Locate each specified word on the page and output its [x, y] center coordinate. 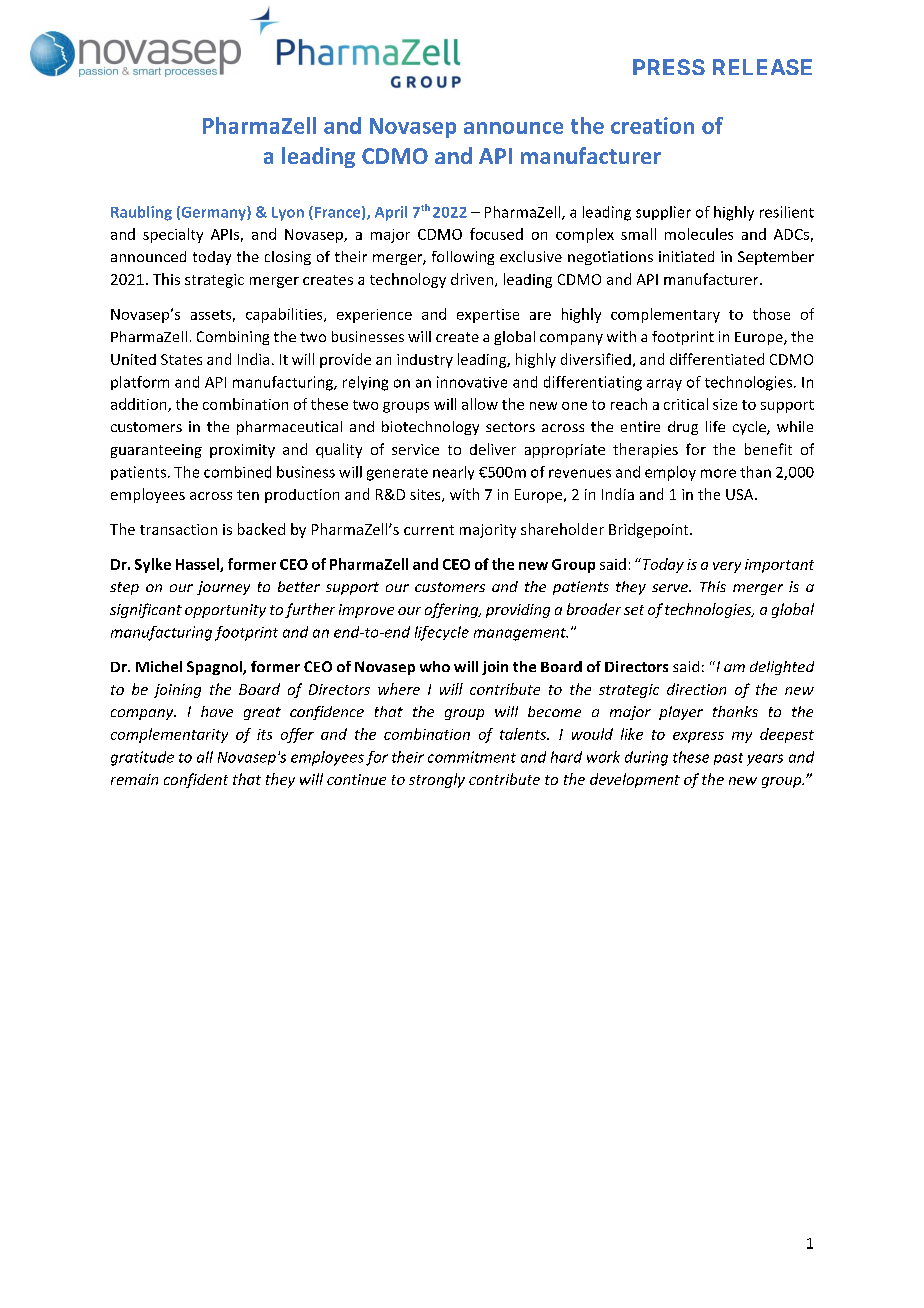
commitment [472, 757]
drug [683, 428]
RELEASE [762, 67]
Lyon [288, 214]
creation [652, 125]
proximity [242, 451]
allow [480, 404]
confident [196, 780]
